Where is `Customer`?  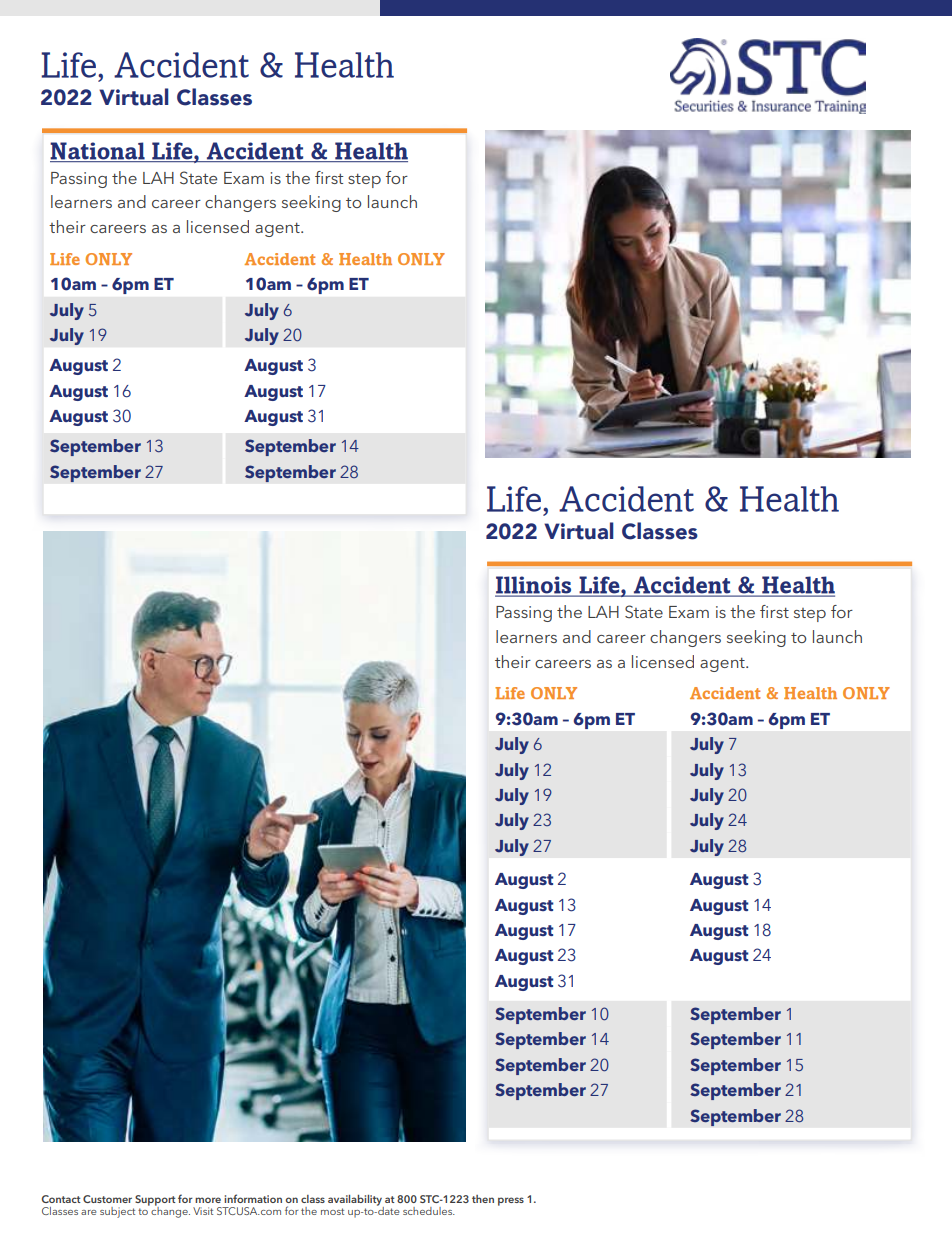 Customer is located at coordinates (107, 1199).
